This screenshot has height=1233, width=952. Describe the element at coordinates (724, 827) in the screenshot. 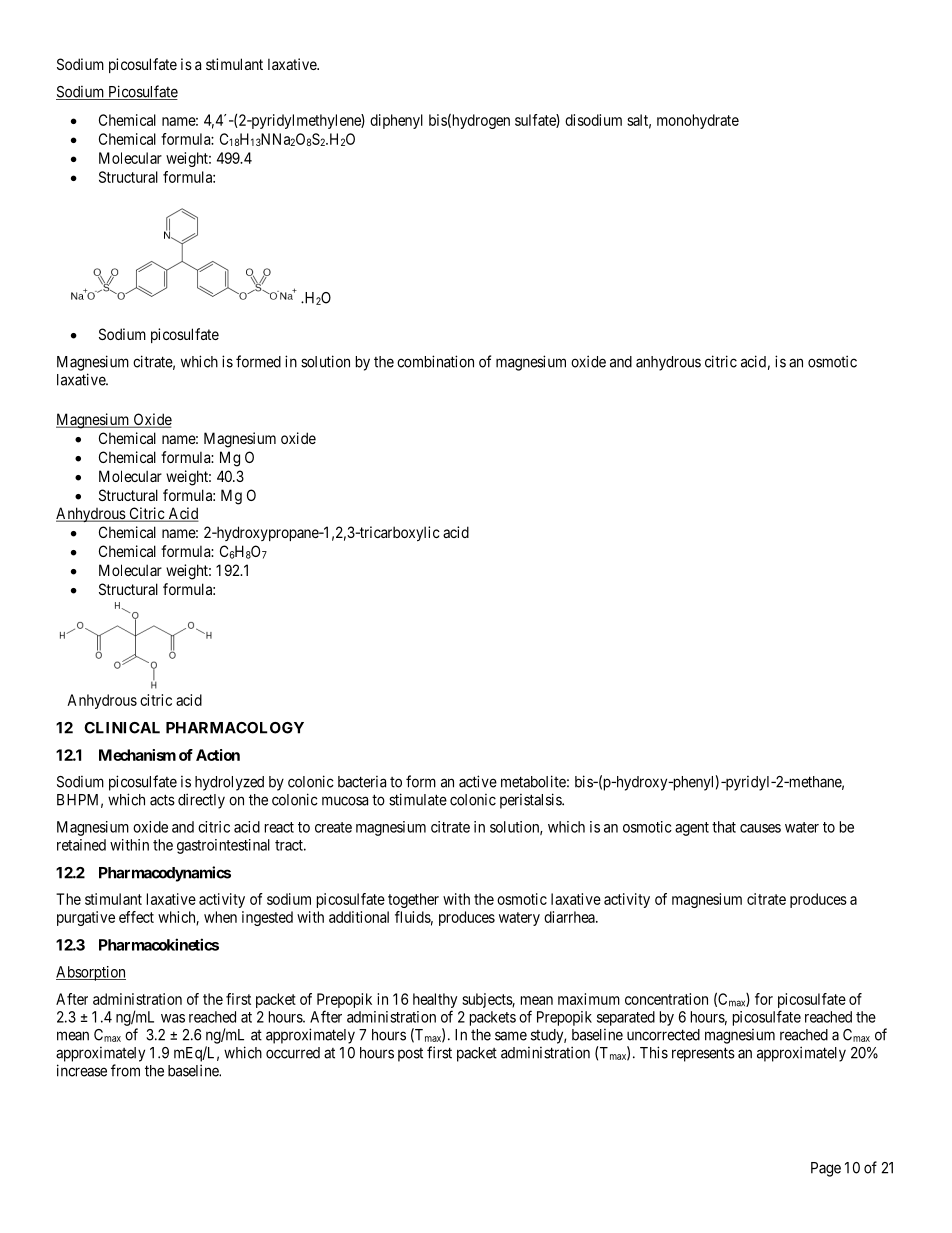

I see `that` at that location.
